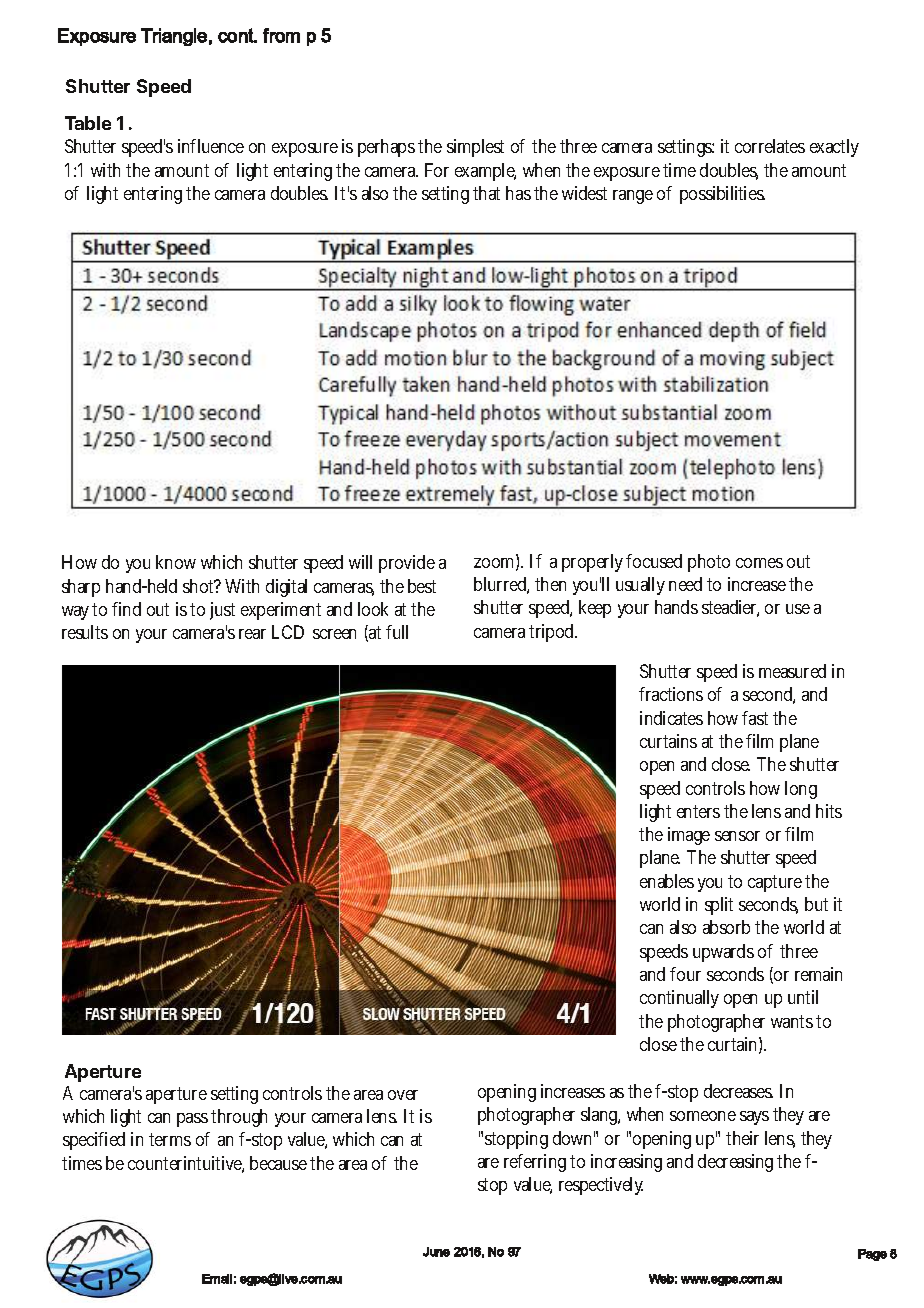  I want to click on provide, so click(407, 564).
